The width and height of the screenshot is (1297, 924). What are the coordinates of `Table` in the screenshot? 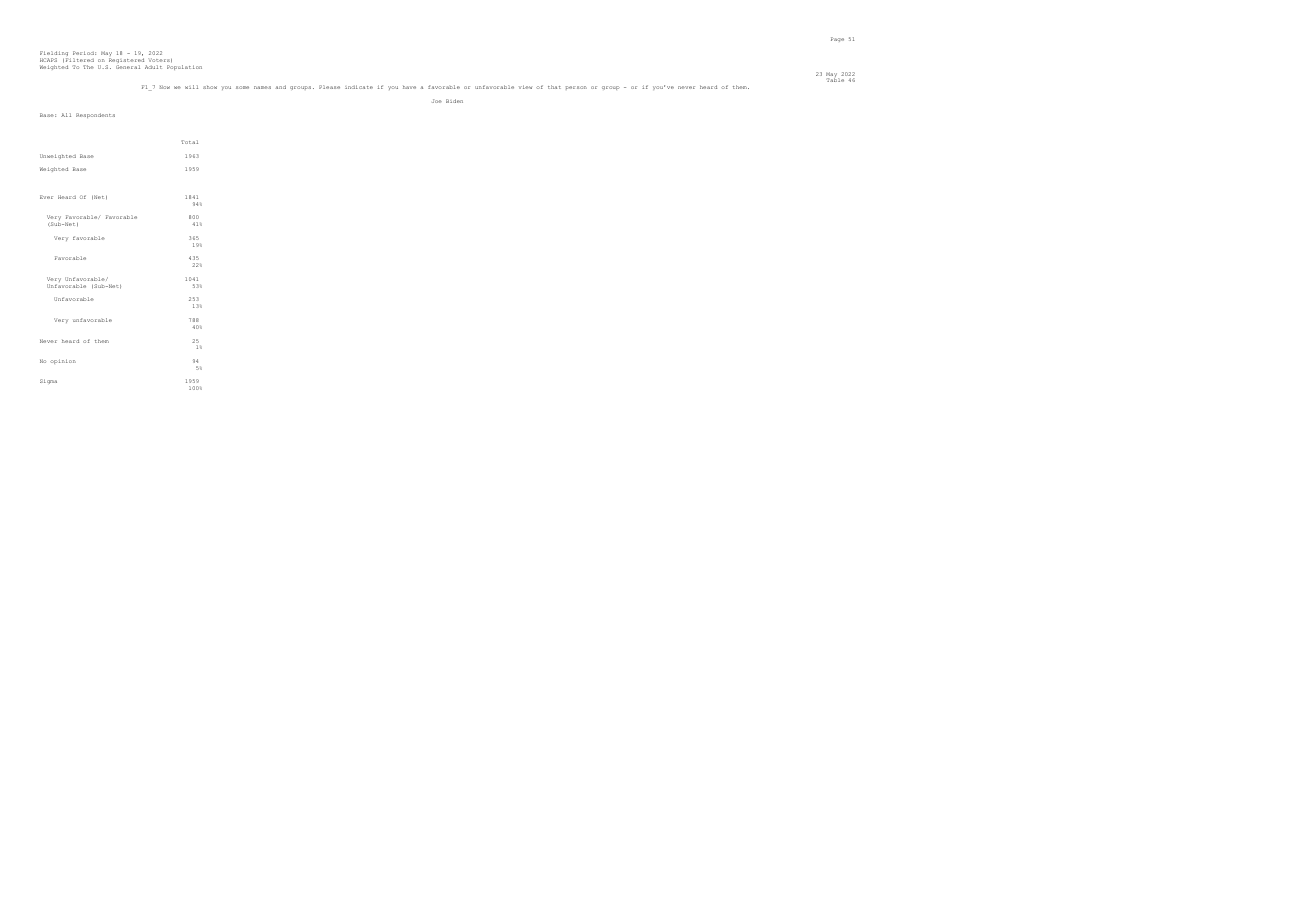 It's located at (835, 80).
